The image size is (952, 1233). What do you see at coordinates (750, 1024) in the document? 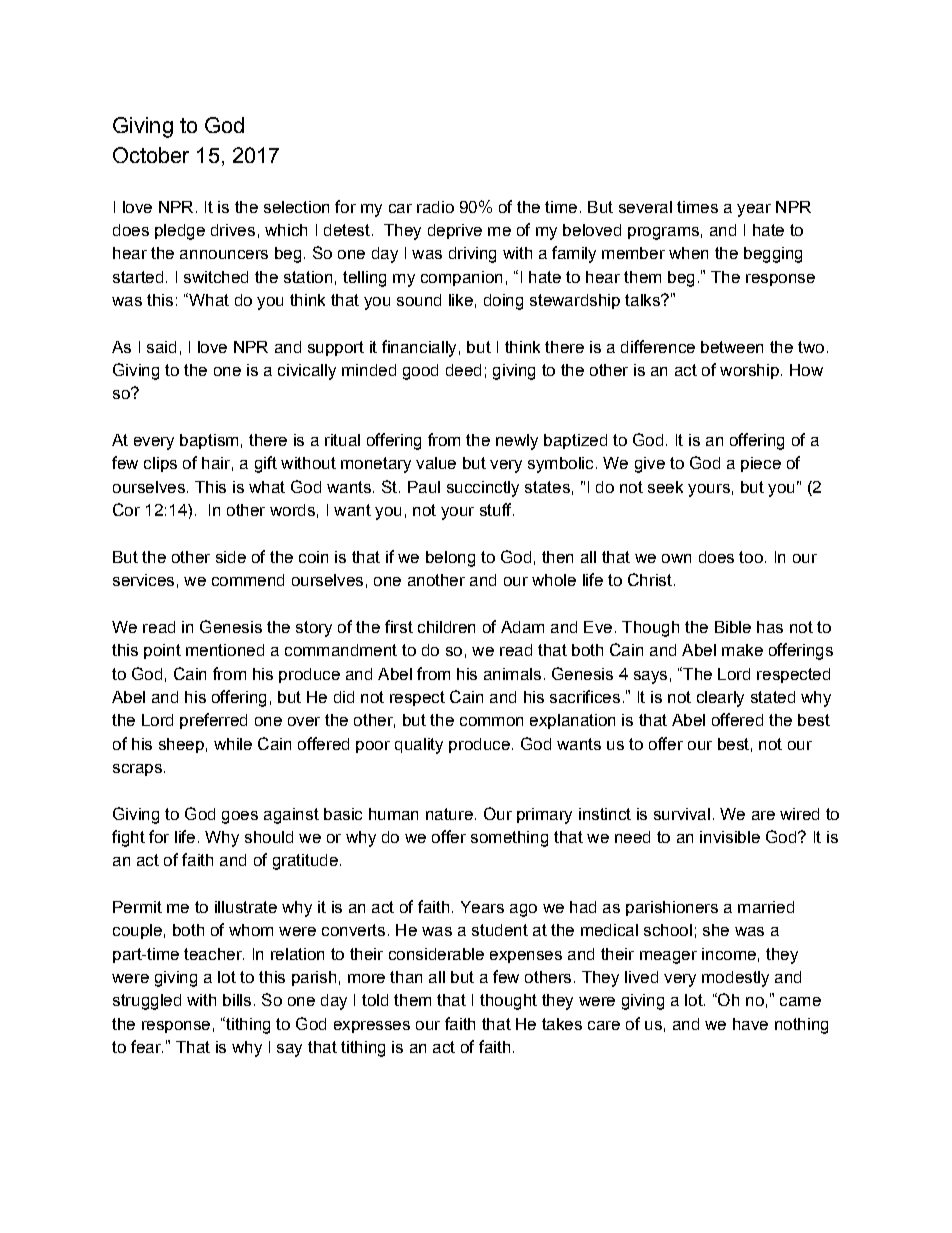
I see `have` at bounding box center [750, 1024].
